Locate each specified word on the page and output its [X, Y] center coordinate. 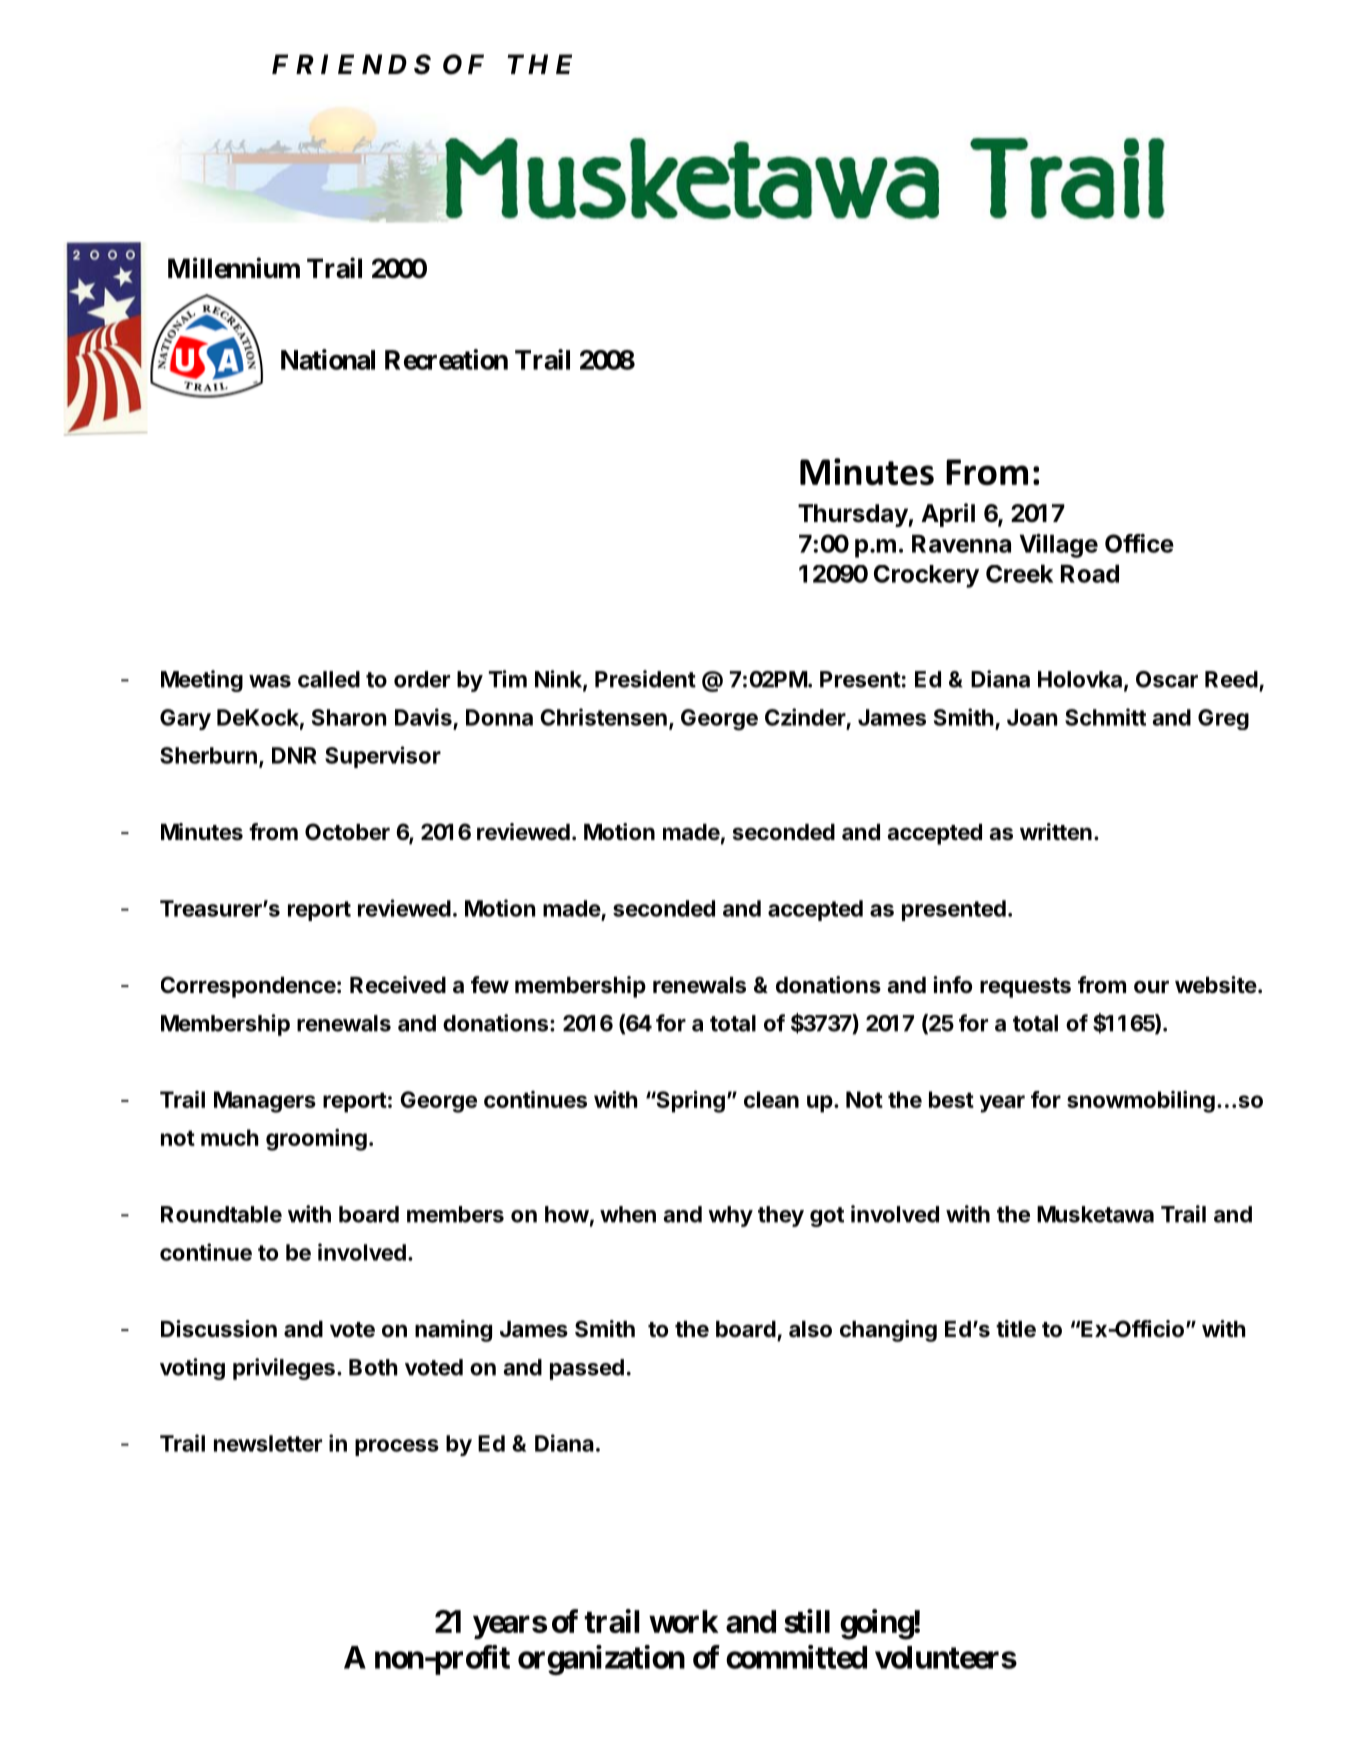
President [645, 679]
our [1151, 986]
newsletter [268, 1443]
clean [771, 1099]
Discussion [219, 1329]
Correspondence [248, 987]
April [948, 515]
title [1016, 1329]
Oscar [1167, 679]
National [328, 359]
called [329, 679]
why [730, 1216]
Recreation [446, 359]
